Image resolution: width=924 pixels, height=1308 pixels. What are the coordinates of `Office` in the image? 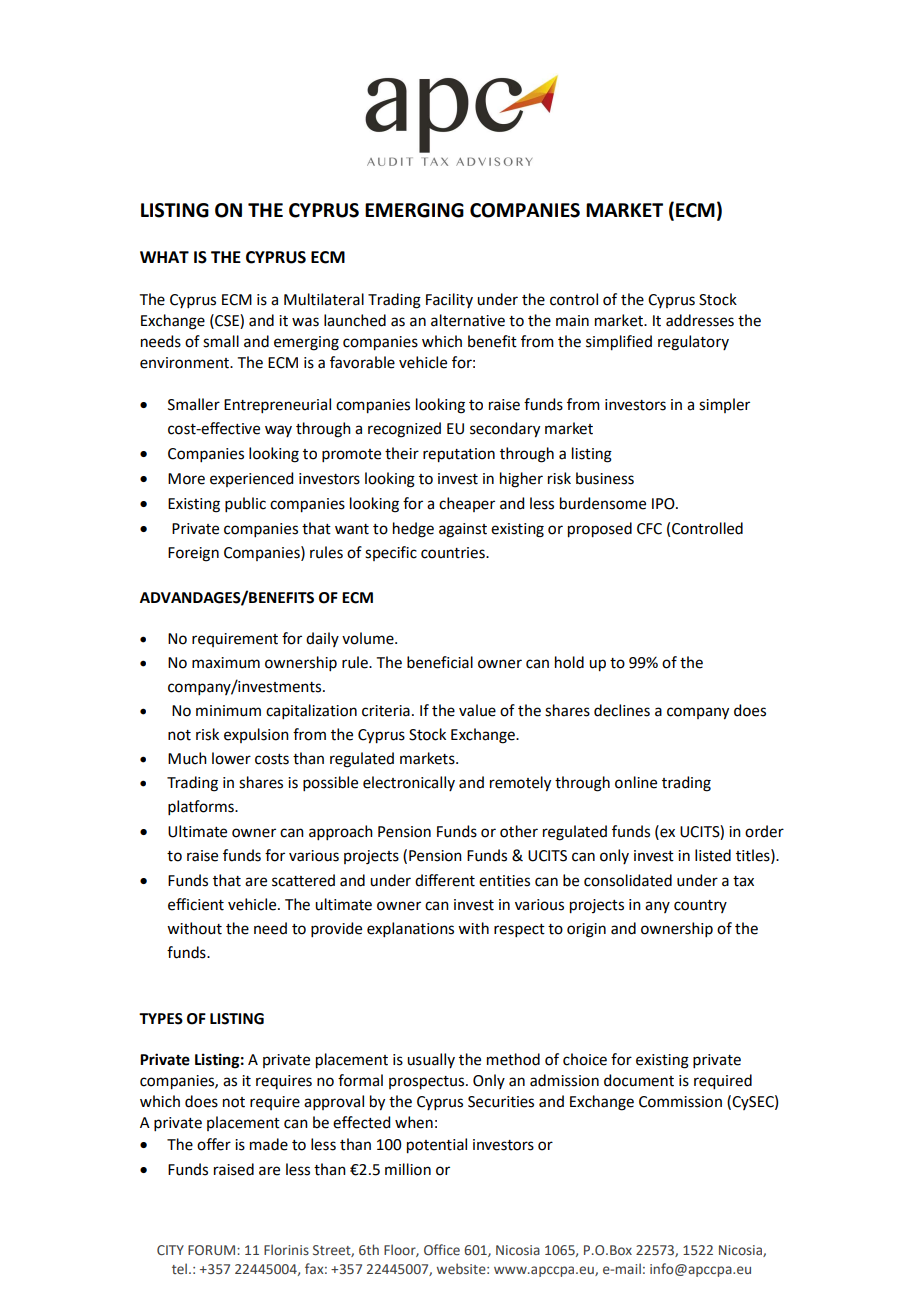 It's located at (442, 1249).
